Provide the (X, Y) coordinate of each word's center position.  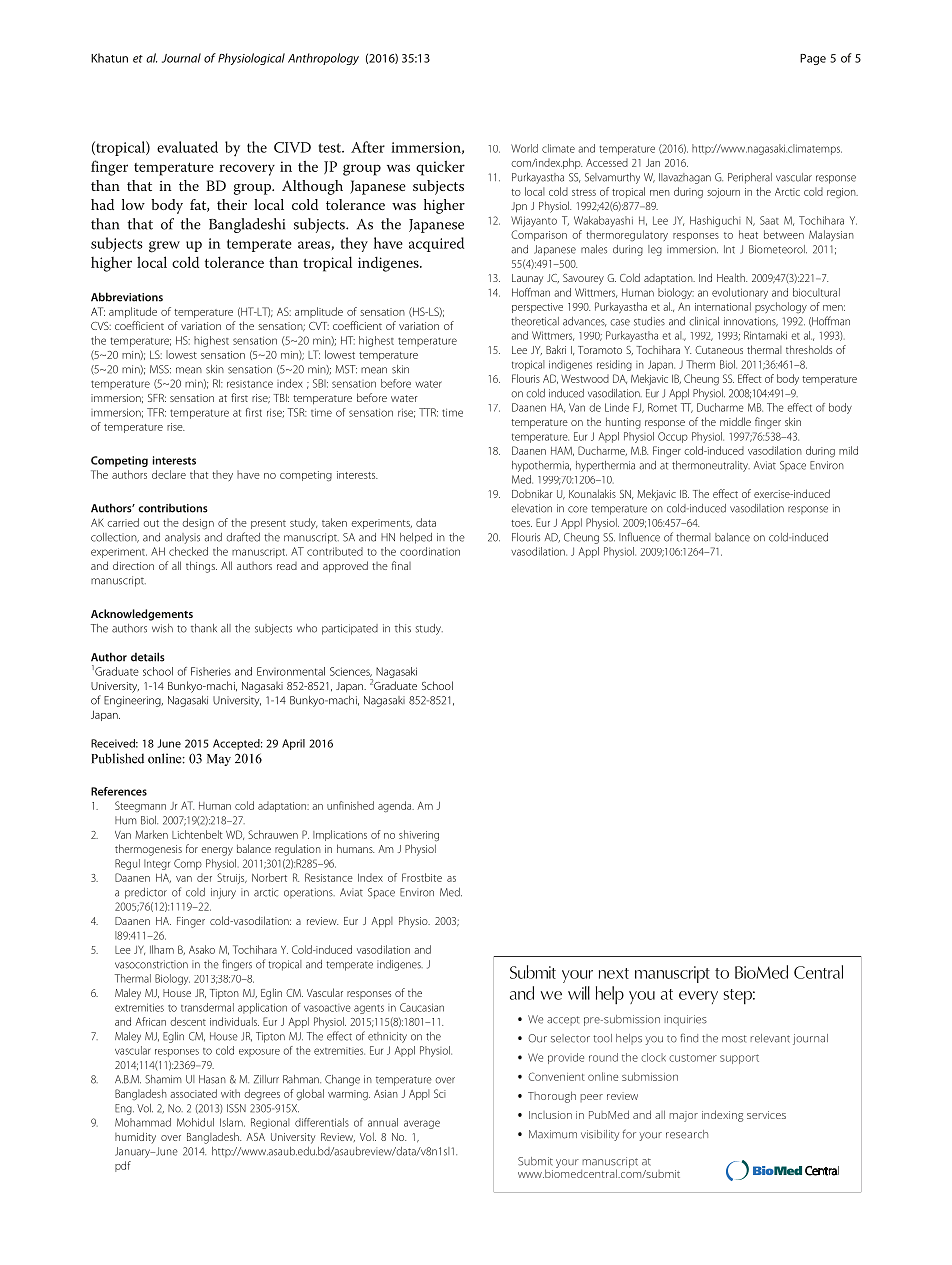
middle (735, 421)
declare (169, 474)
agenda (396, 807)
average (422, 1124)
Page (813, 59)
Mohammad (143, 1122)
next (614, 973)
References (119, 791)
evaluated (187, 147)
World (524, 148)
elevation (531, 508)
